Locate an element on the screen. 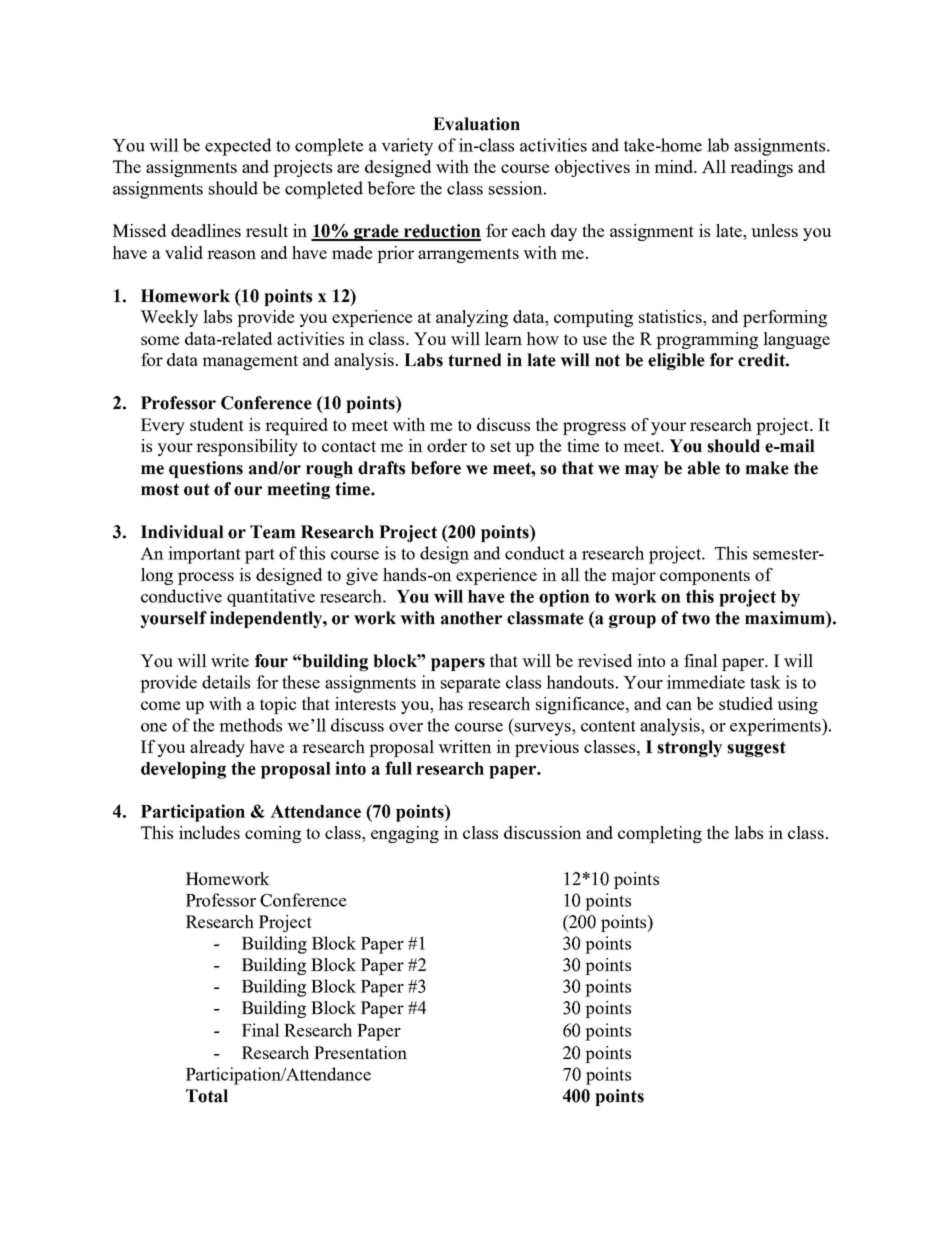 Image resolution: width=952 pixels, height=1233 pixels. Evaluation is located at coordinates (476, 124).
